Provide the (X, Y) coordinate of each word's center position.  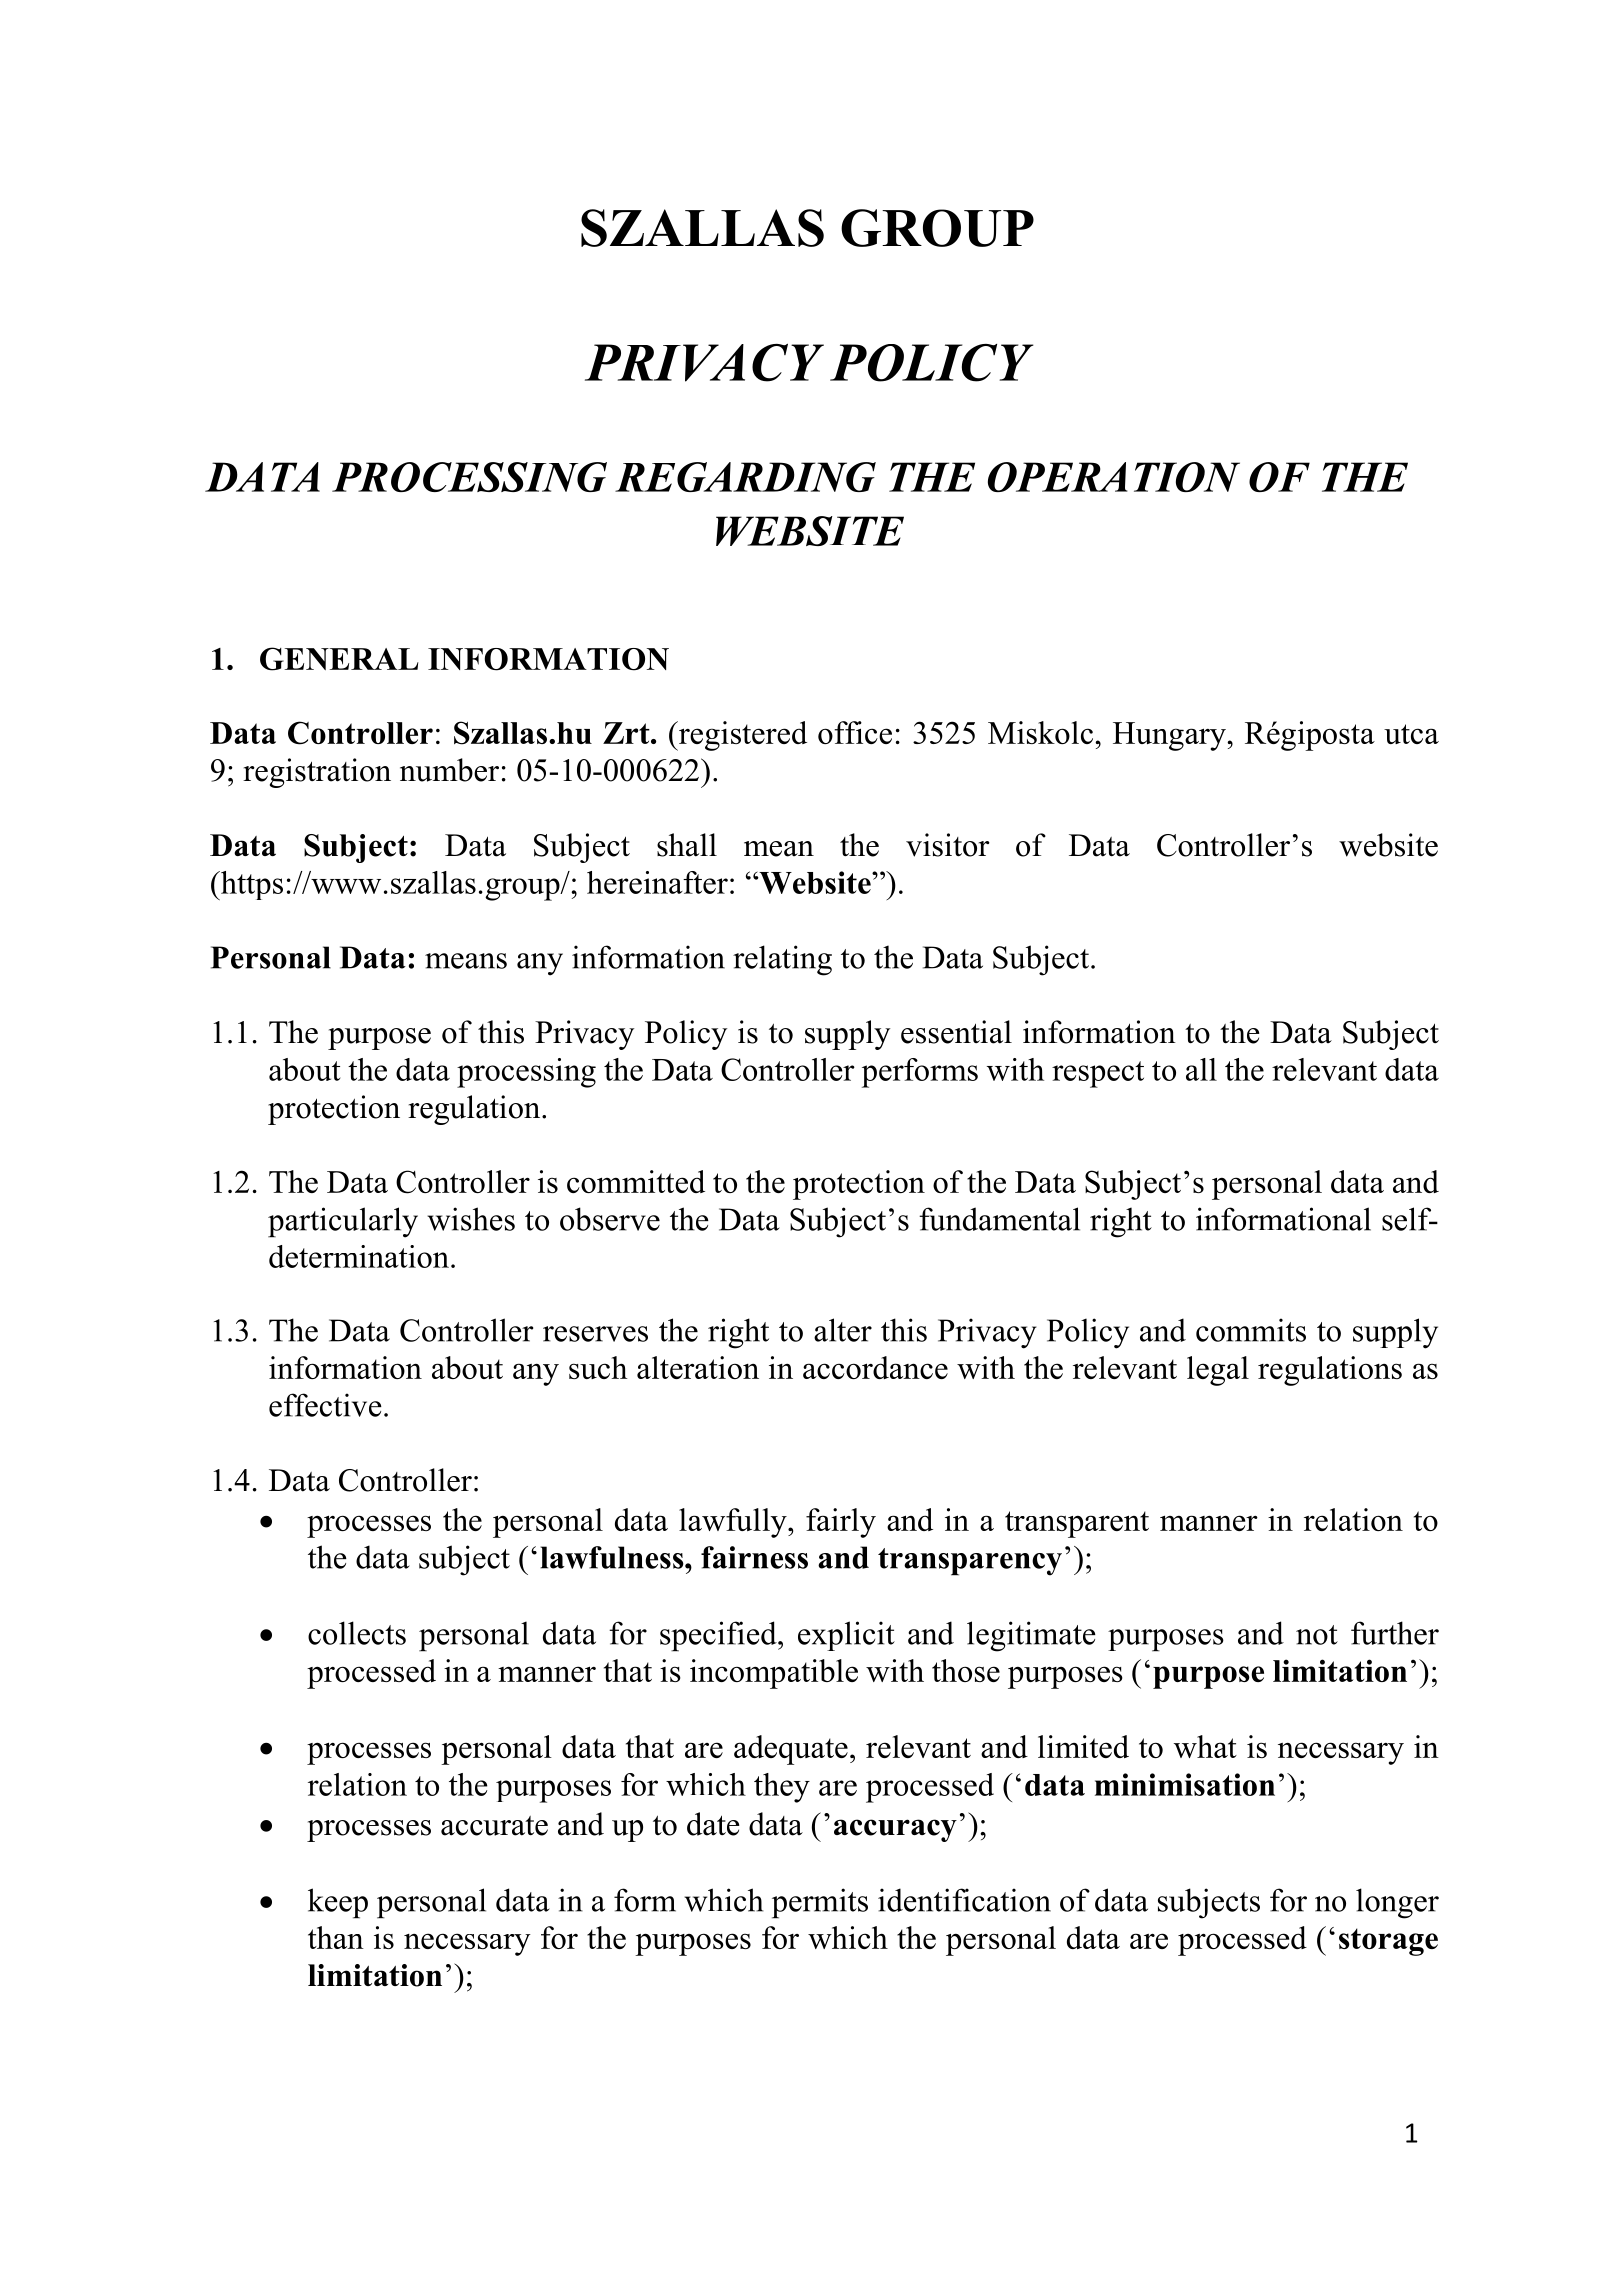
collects (357, 1633)
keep (338, 1903)
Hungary (1170, 736)
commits (1251, 1330)
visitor (948, 845)
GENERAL (339, 659)
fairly (841, 1523)
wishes (471, 1219)
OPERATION (1114, 477)
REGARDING (745, 477)
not (1317, 1635)
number (449, 770)
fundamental (999, 1219)
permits (820, 1903)
